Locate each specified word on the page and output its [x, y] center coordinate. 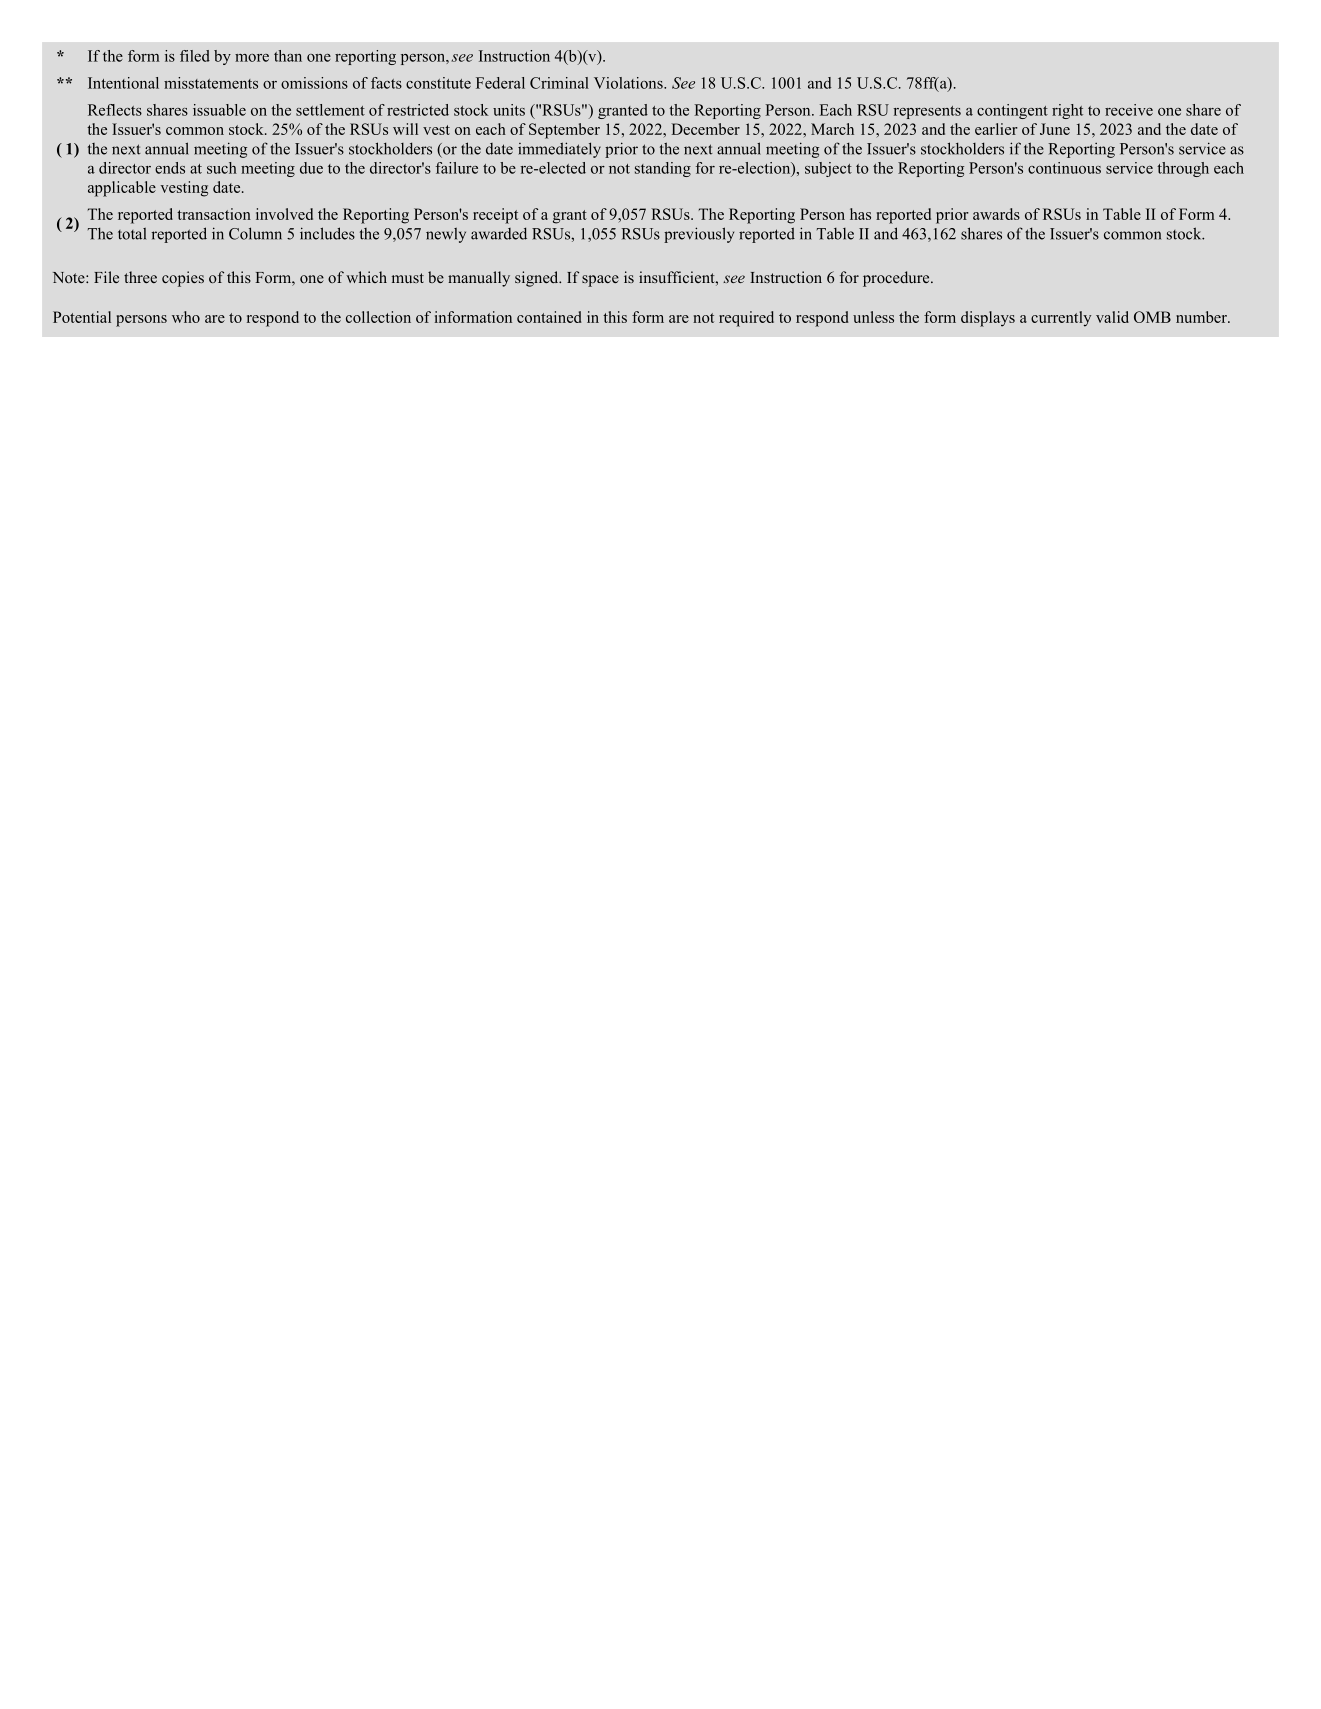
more [252, 58]
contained [549, 317]
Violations [629, 83]
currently [1061, 319]
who [186, 317]
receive [1129, 110]
